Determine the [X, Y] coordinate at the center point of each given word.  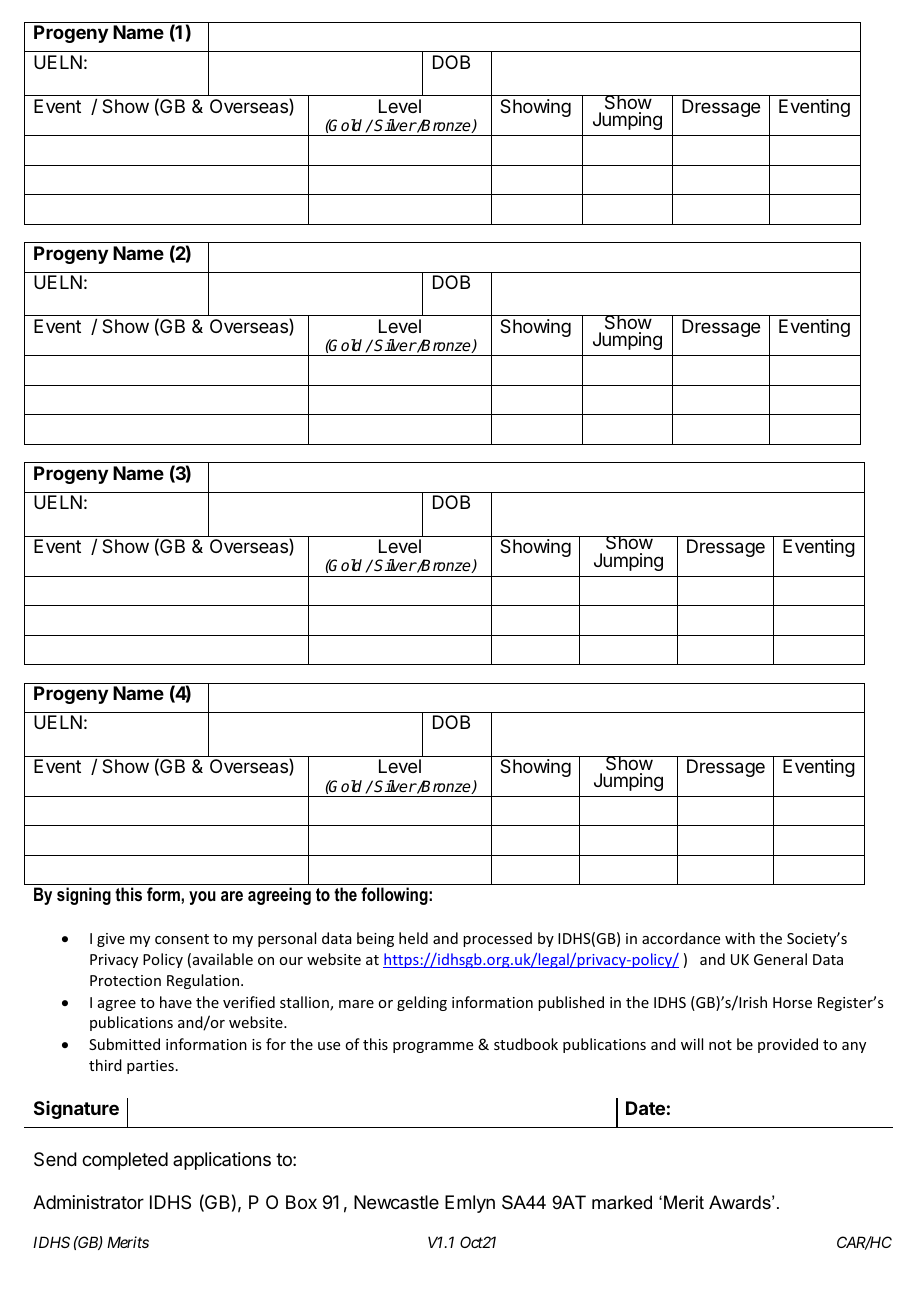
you [202, 898]
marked [622, 1202]
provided [788, 1045]
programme [433, 1047]
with [740, 938]
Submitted [124, 1044]
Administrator [88, 1202]
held [413, 938]
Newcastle [396, 1202]
